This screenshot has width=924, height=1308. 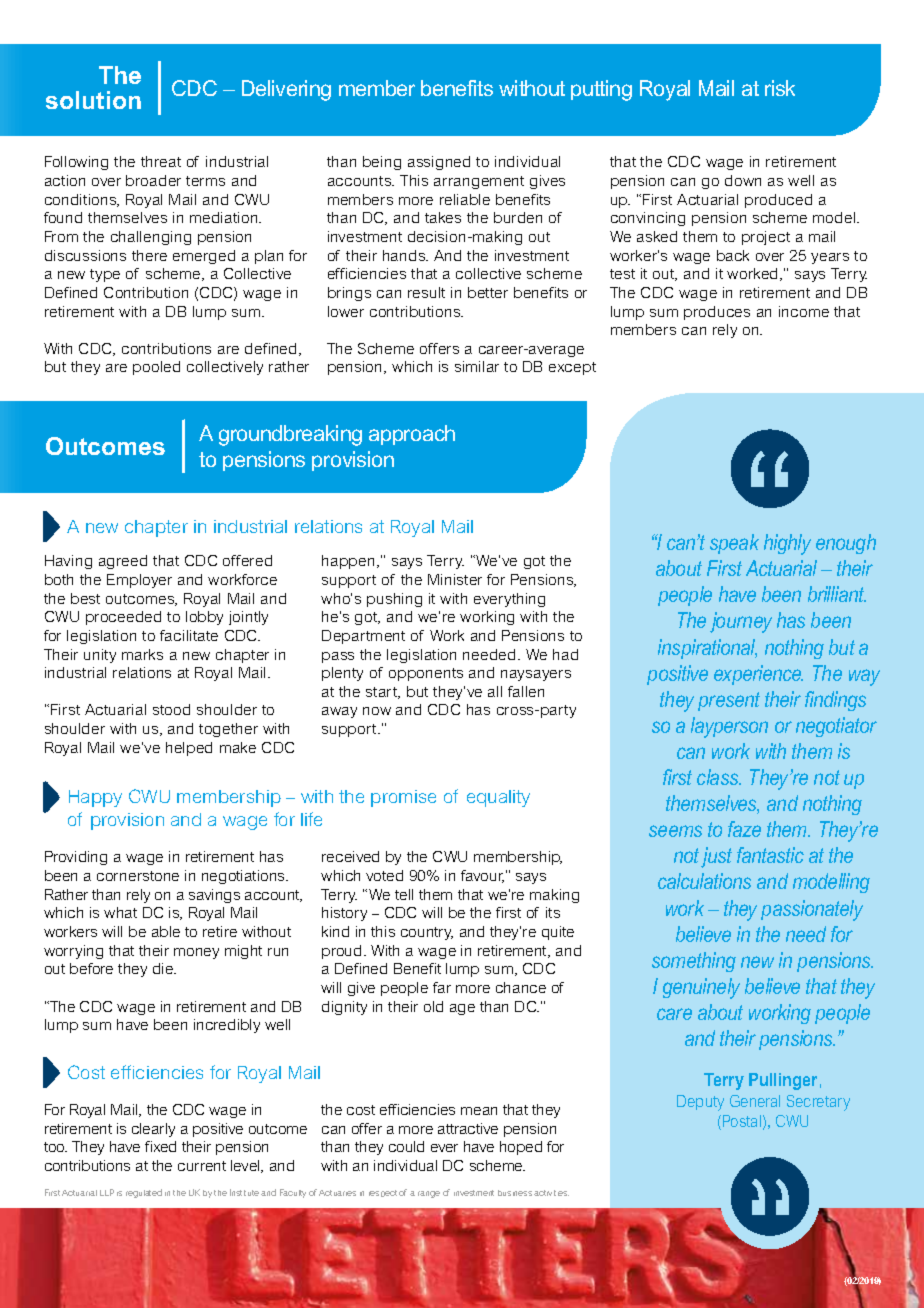 What do you see at coordinates (161, 161) in the screenshot?
I see `threat` at bounding box center [161, 161].
